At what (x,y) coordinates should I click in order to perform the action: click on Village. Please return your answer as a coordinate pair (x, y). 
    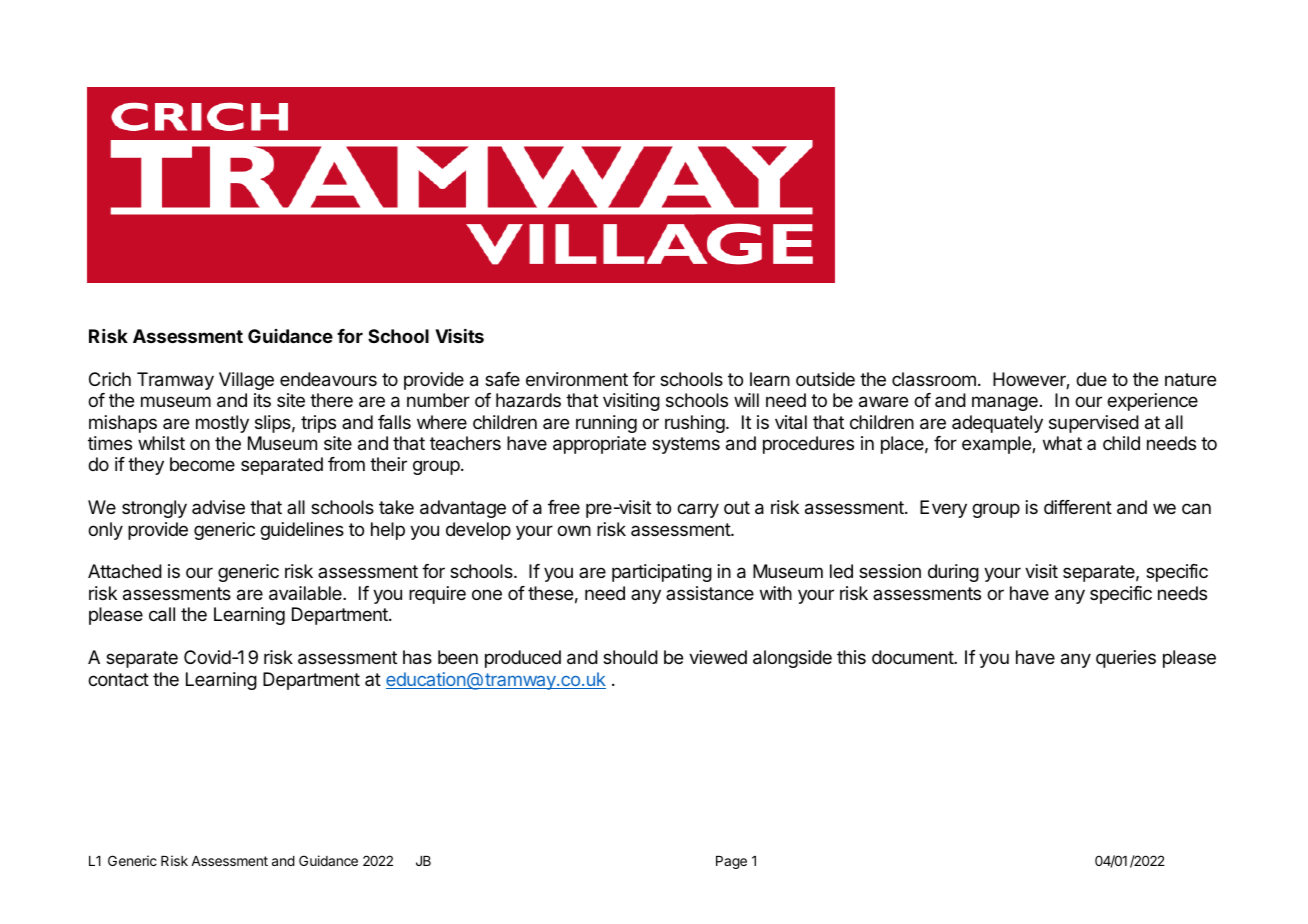
    Looking at the image, I should click on (246, 381).
